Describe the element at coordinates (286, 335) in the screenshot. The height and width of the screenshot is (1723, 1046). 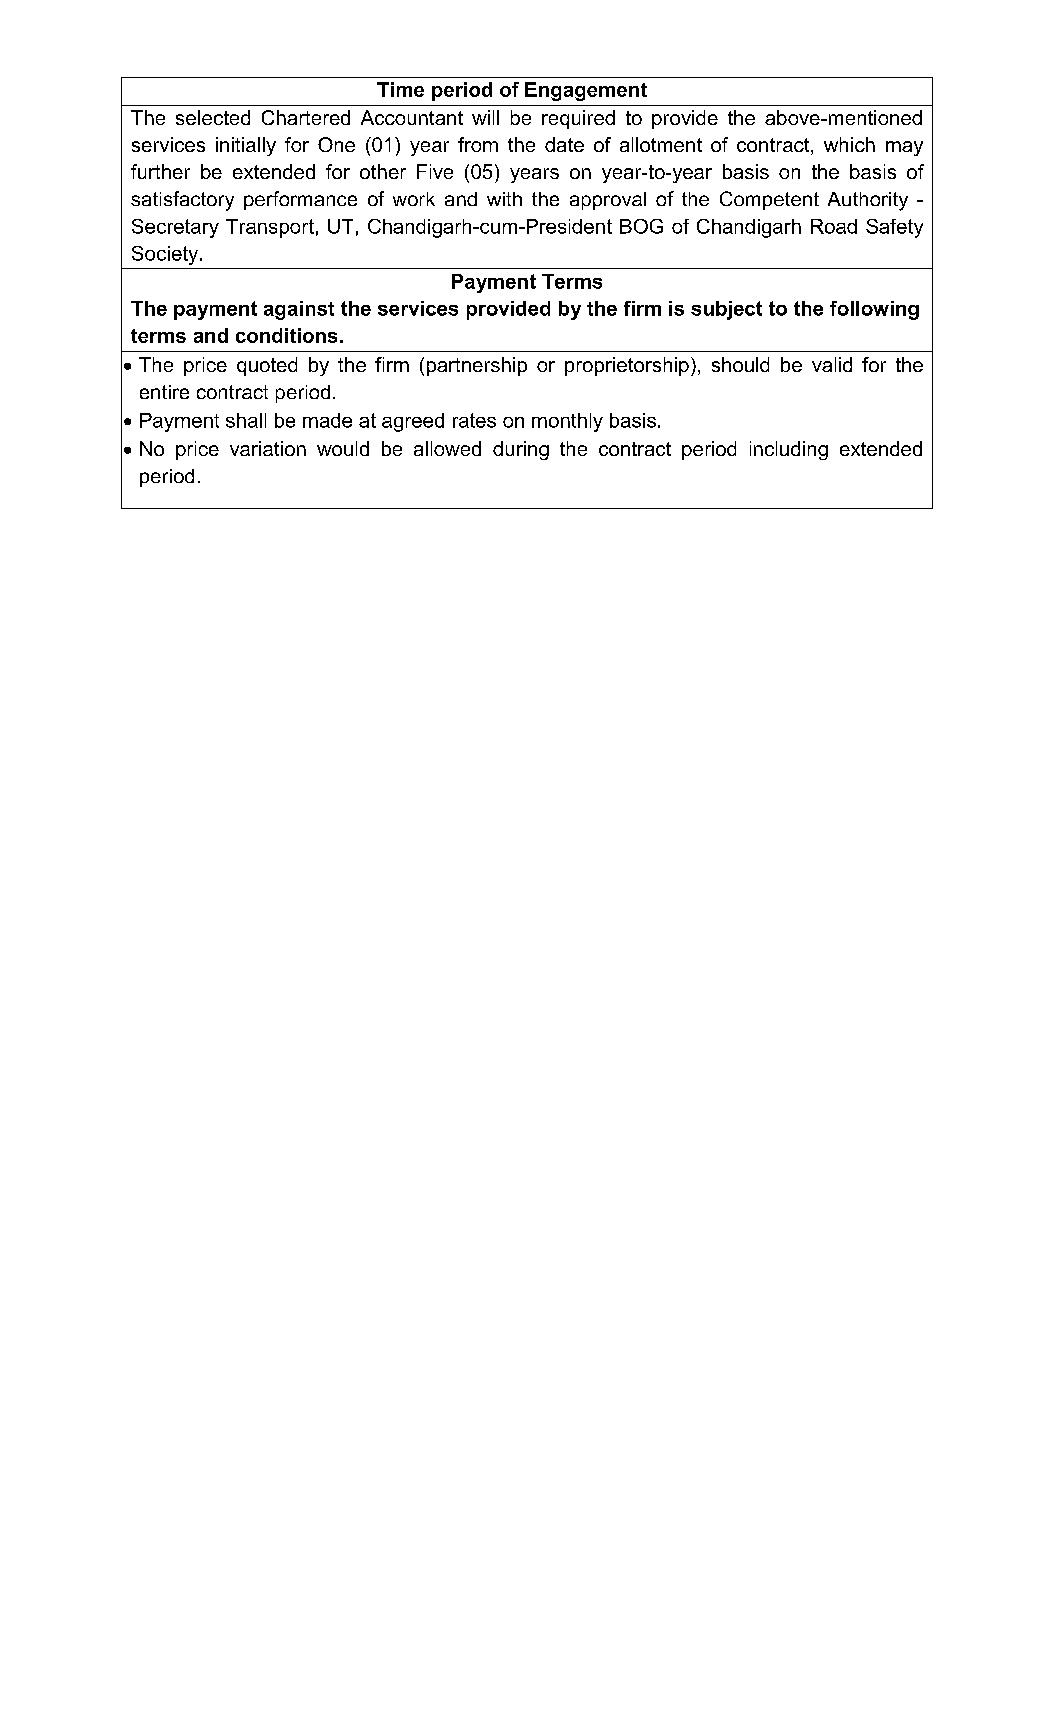
I see `conditions` at that location.
